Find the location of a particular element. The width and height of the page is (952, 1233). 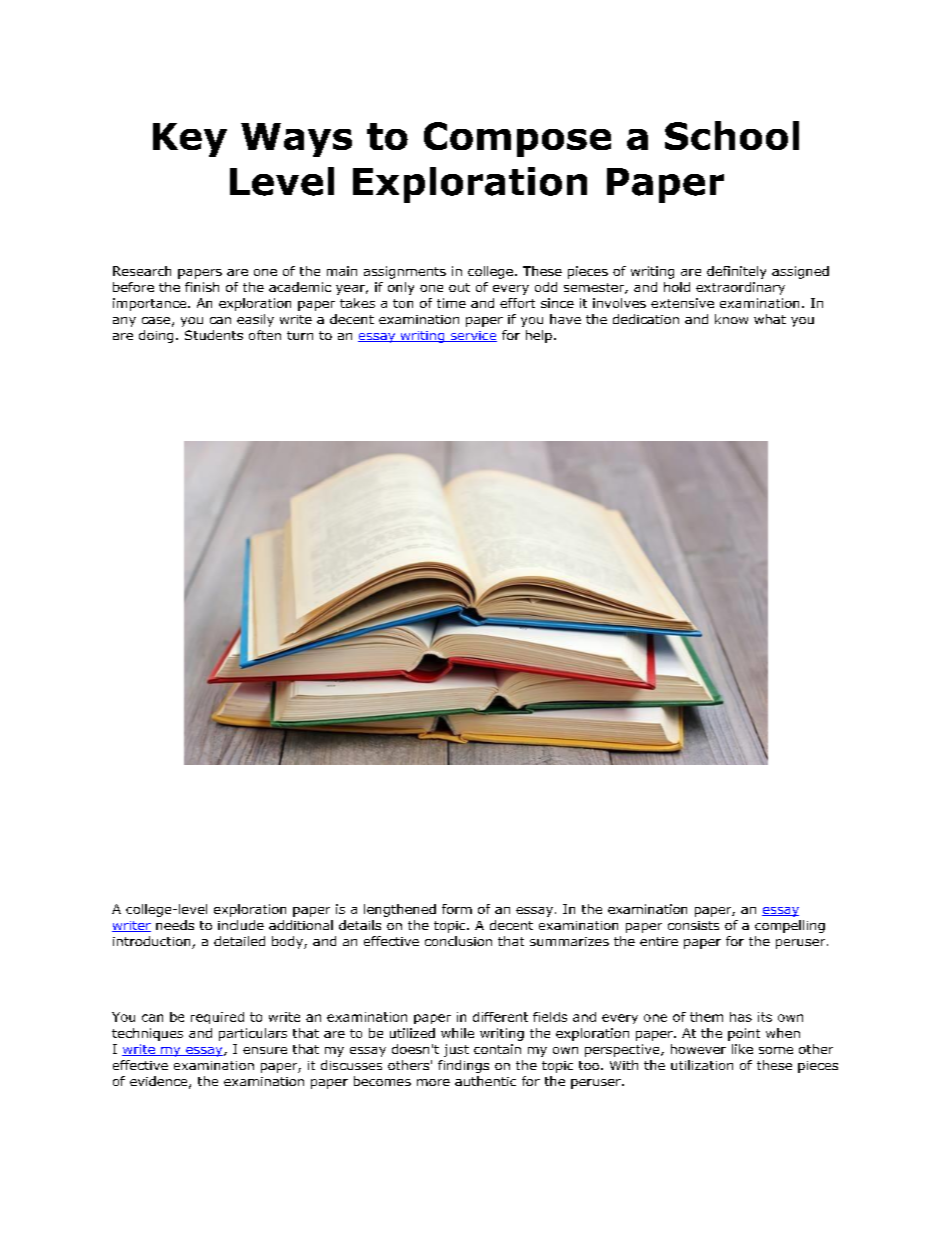

School is located at coordinates (732, 135).
